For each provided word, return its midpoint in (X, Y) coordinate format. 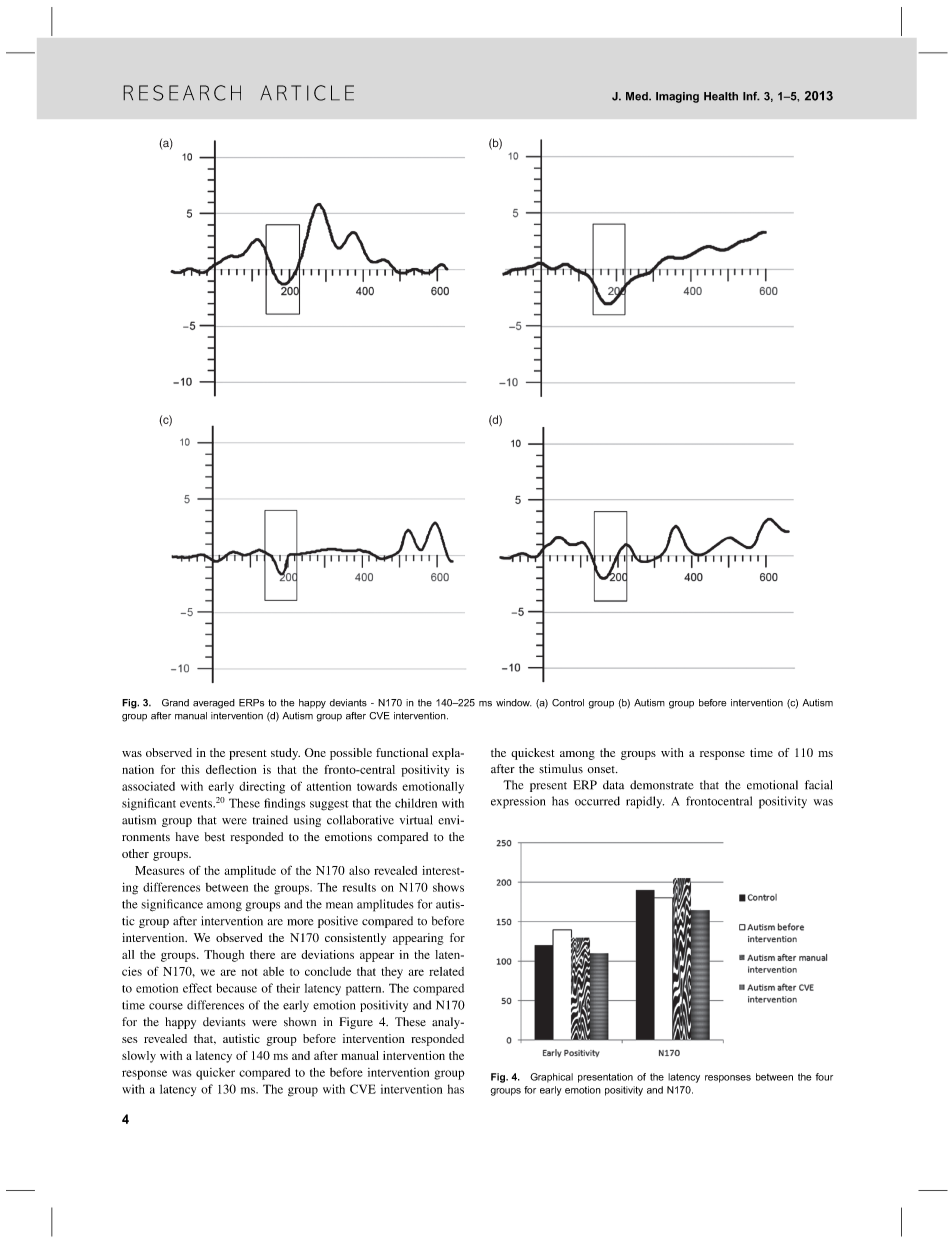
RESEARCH (182, 93)
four (824, 1077)
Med (638, 96)
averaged (214, 704)
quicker (215, 1074)
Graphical (551, 1078)
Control (568, 703)
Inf (751, 96)
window (513, 703)
